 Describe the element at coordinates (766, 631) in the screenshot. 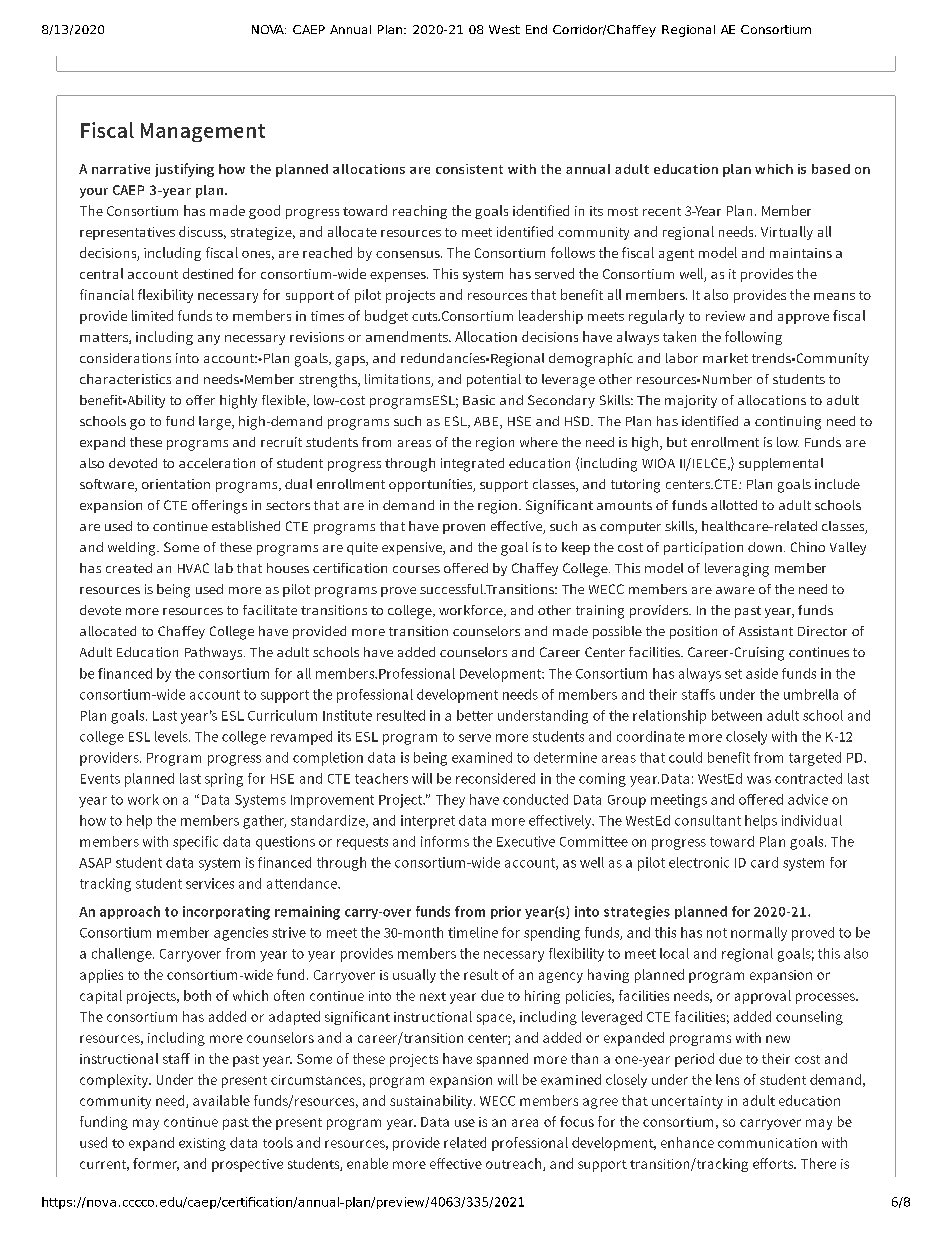

I see `Assistant` at that location.
